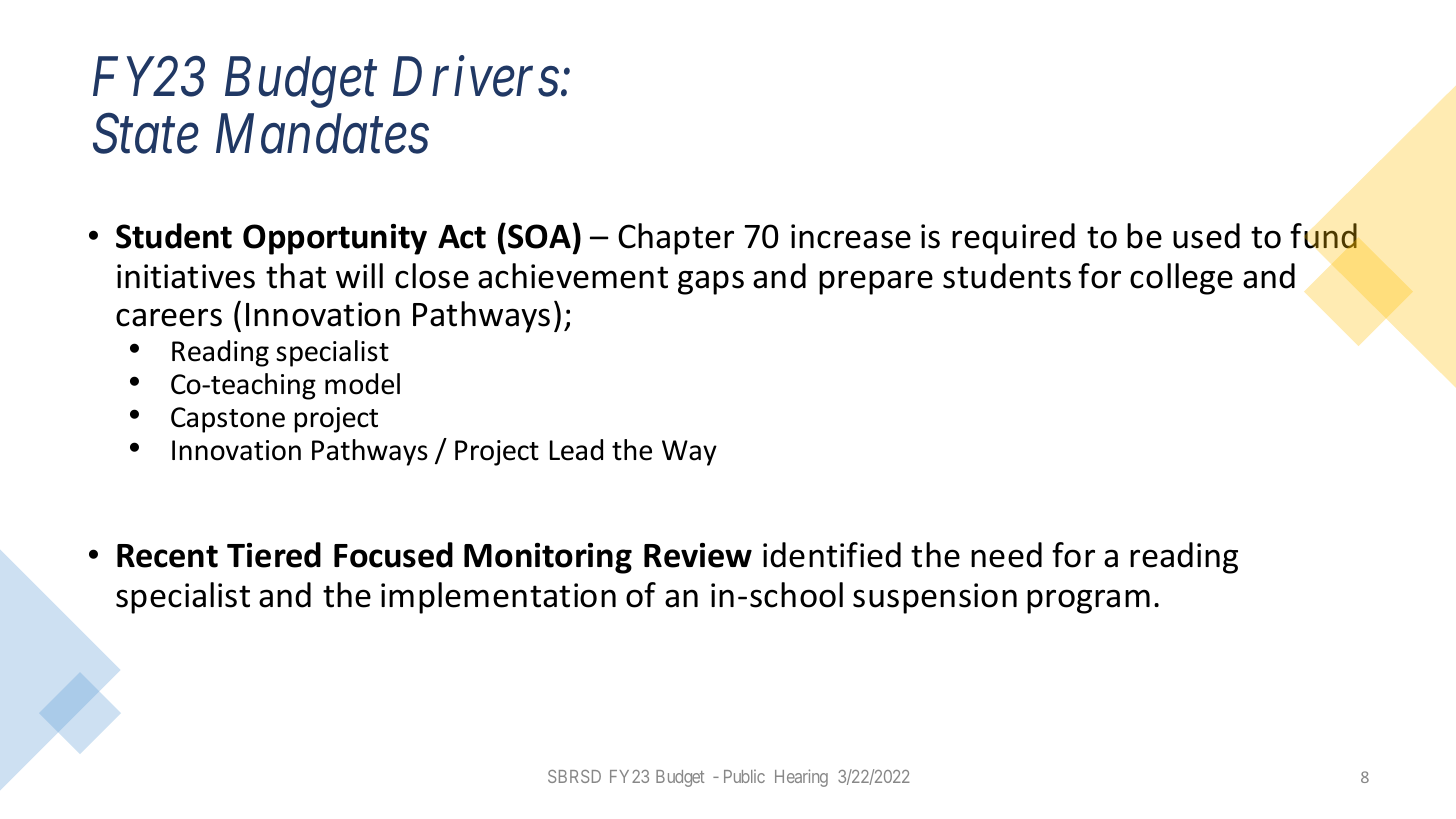 The width and height of the document is (1456, 819). I want to click on careers, so click(169, 317).
